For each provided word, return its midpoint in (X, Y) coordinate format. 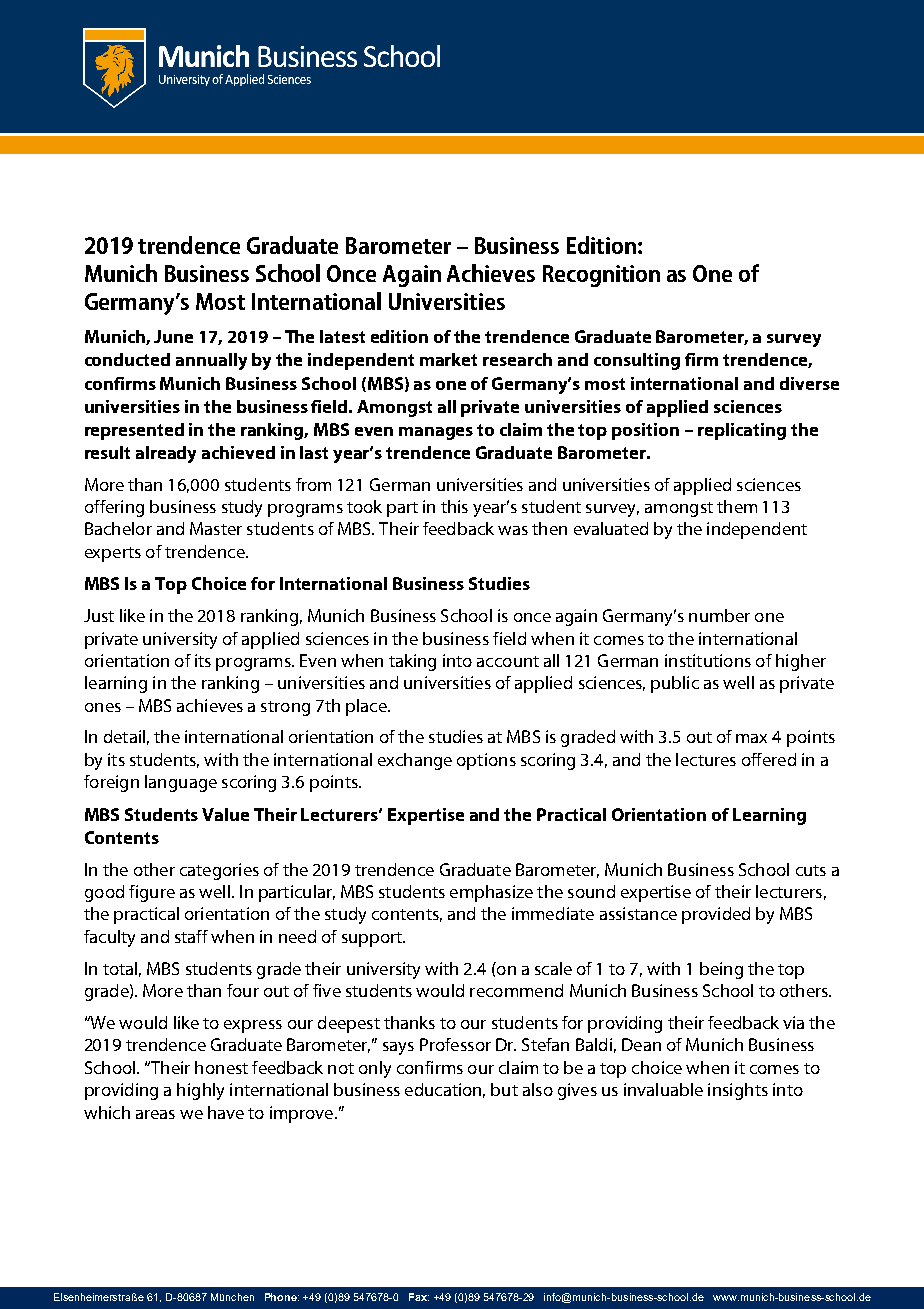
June (173, 336)
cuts (811, 870)
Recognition (601, 276)
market (448, 359)
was (513, 530)
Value (225, 814)
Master (216, 528)
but (504, 1089)
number (719, 615)
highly (200, 1091)
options (486, 761)
